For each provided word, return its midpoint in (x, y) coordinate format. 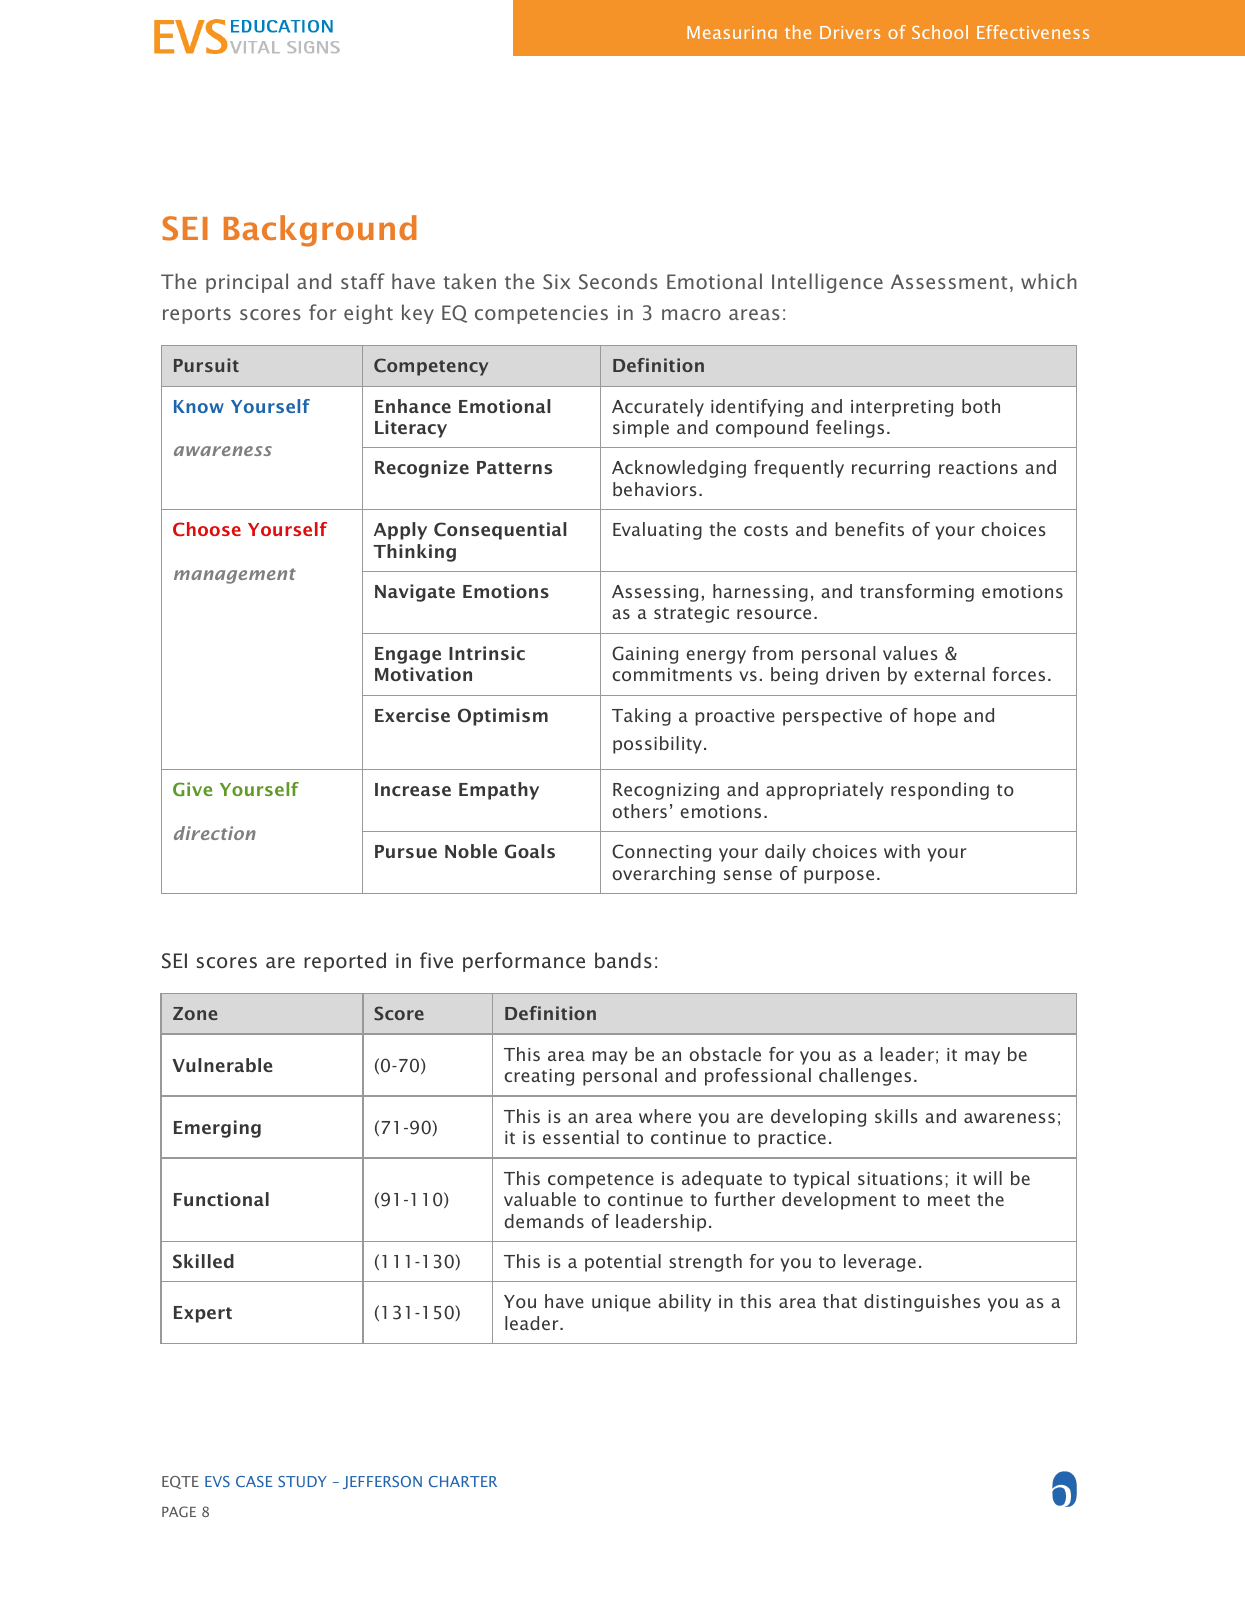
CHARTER (463, 1481)
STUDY (302, 1481)
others (639, 811)
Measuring (732, 32)
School (940, 32)
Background (320, 231)
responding (940, 791)
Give (192, 789)
